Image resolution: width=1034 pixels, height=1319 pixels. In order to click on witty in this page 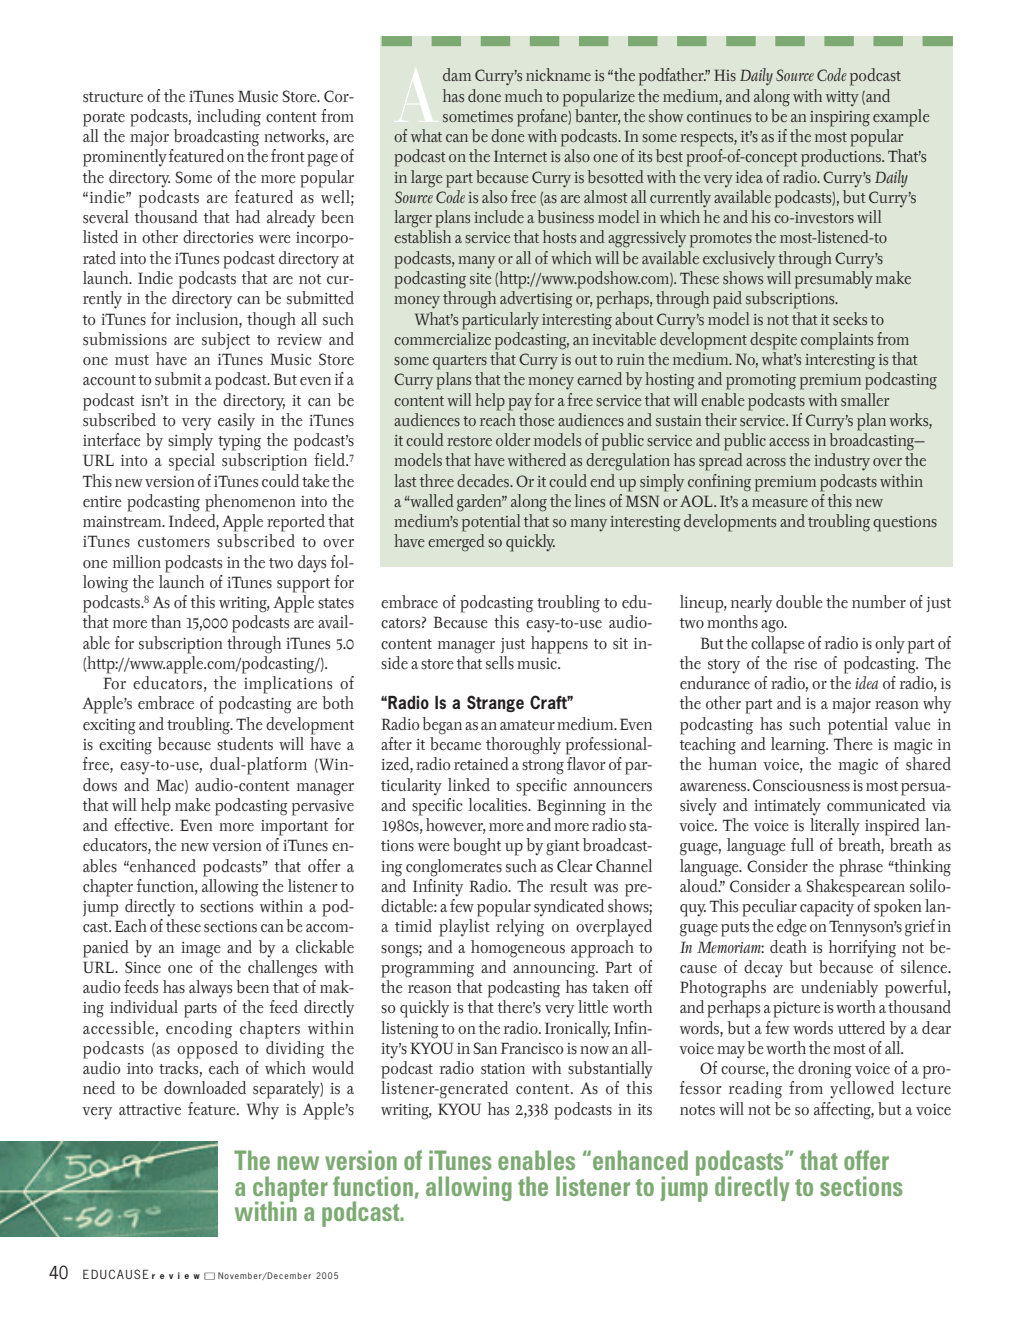, I will do `click(842, 99)`.
